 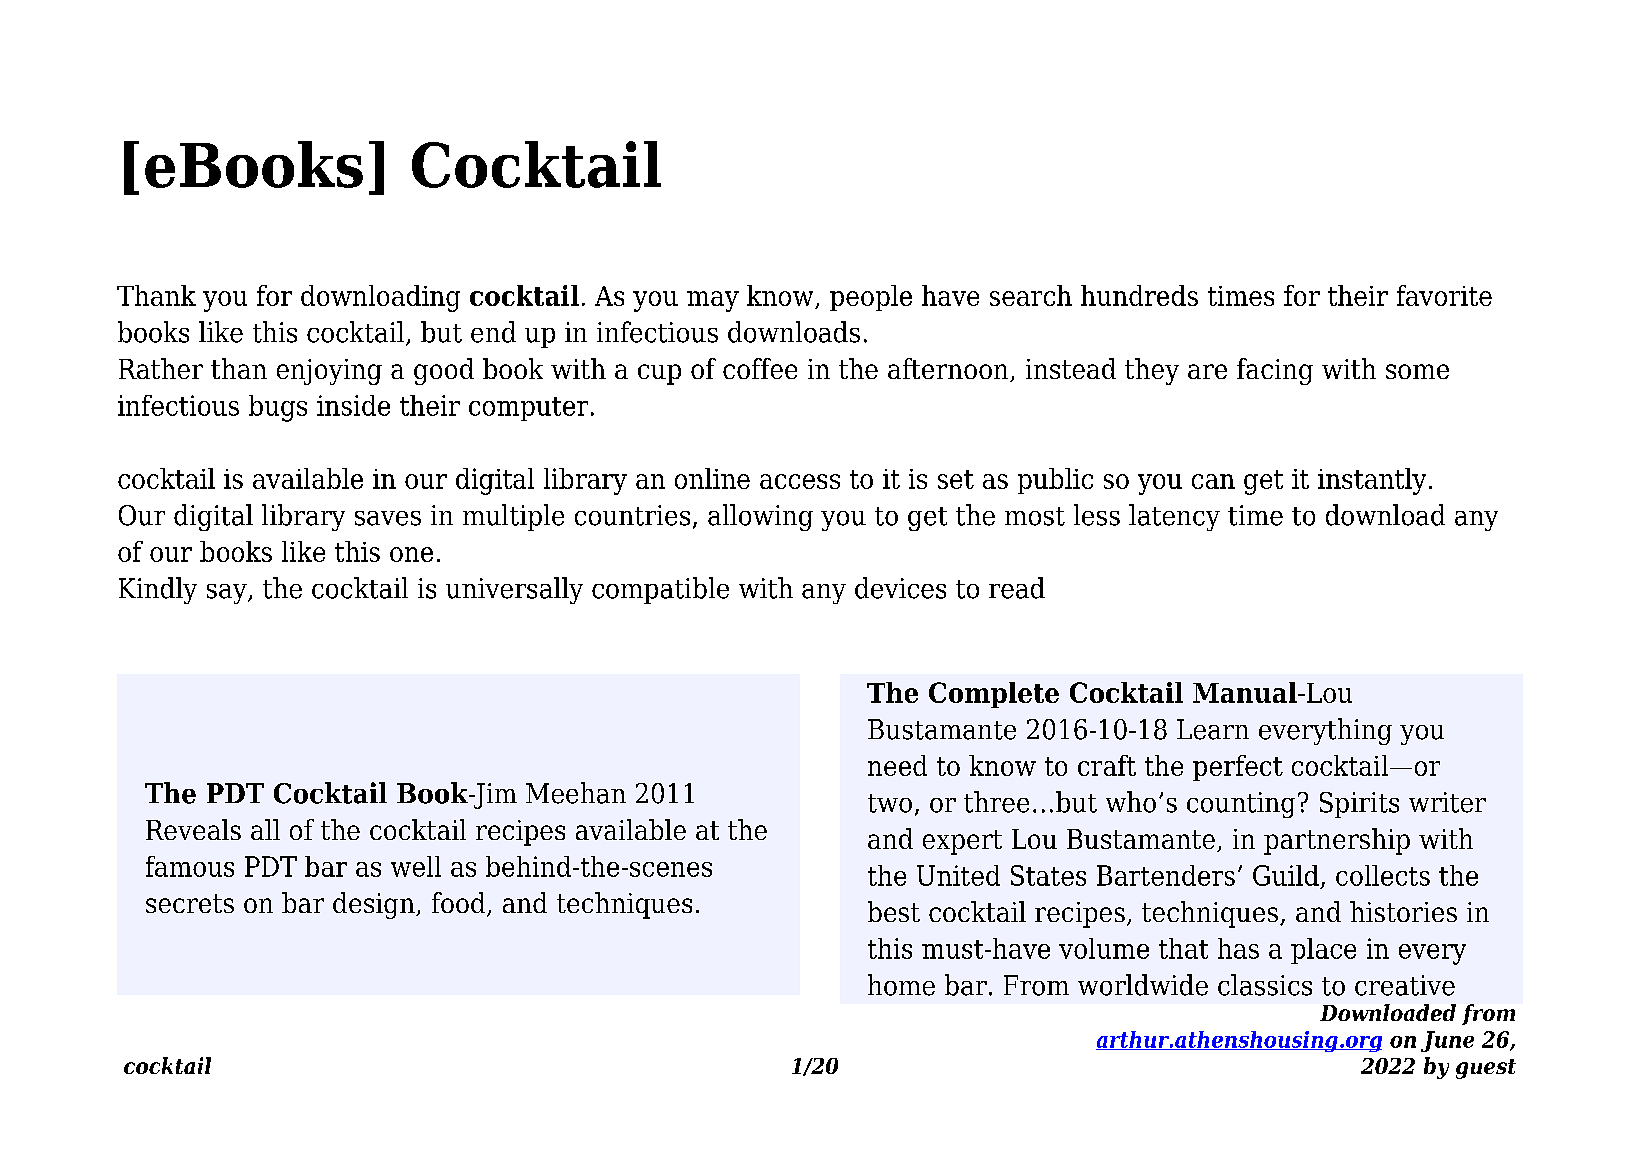 What do you see at coordinates (329, 372) in the screenshot?
I see `enjoying` at bounding box center [329, 372].
